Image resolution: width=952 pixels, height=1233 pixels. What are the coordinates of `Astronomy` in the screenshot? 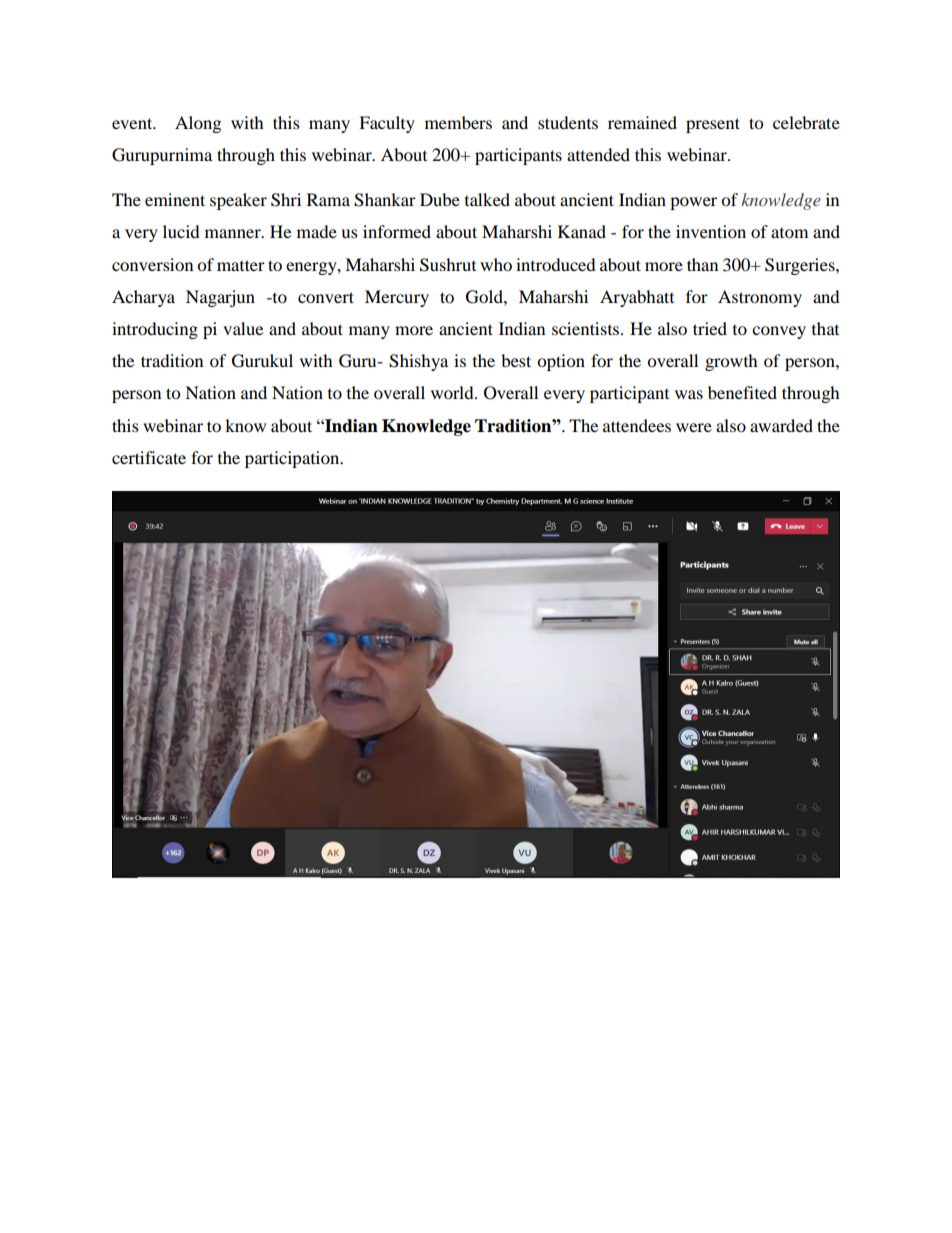 It's located at (760, 298).
